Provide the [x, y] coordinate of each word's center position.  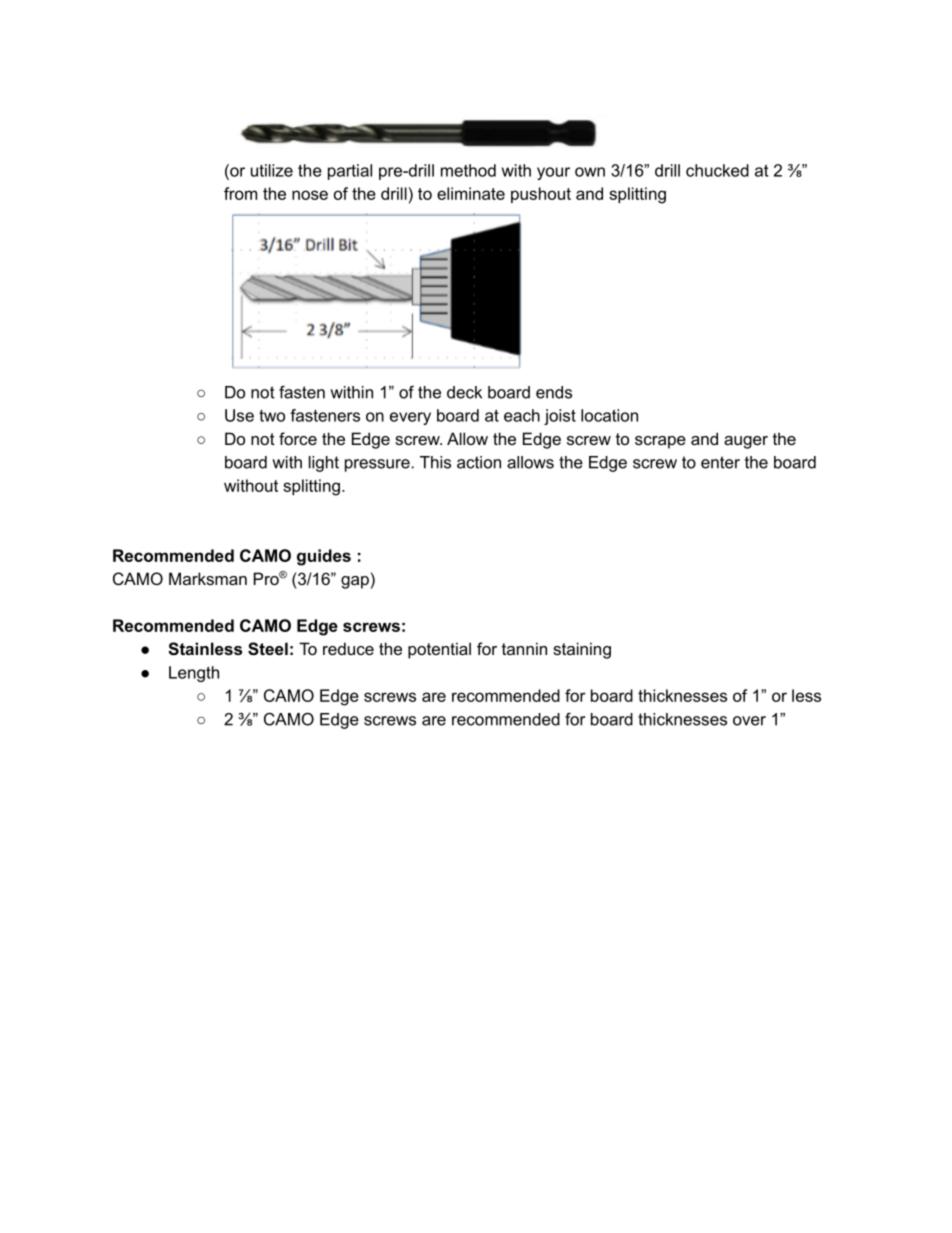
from [240, 193]
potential [439, 650]
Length [194, 674]
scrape [660, 442]
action [479, 462]
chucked [717, 170]
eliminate [471, 193]
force [298, 438]
